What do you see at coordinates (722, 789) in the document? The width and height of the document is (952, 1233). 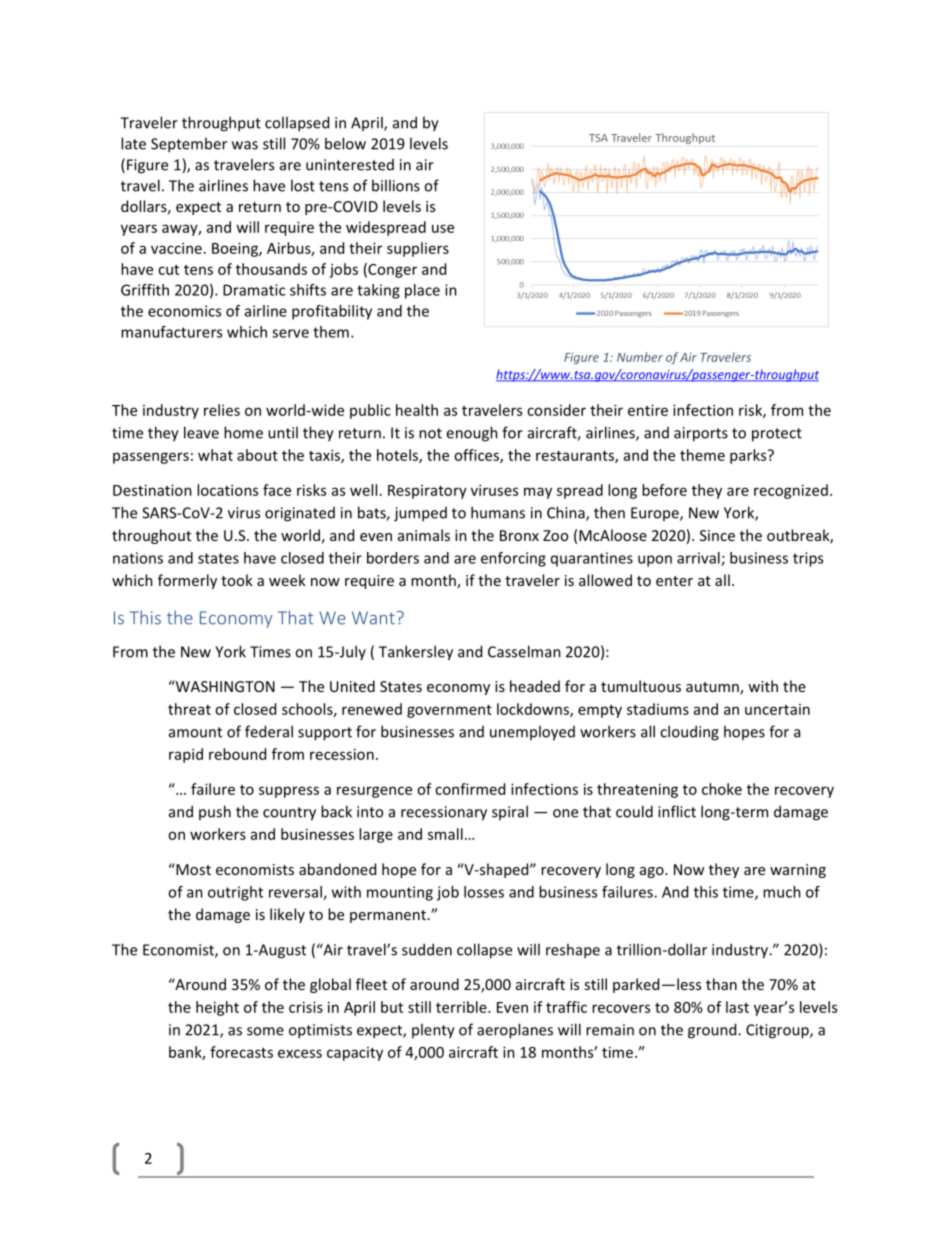 I see `choke` at bounding box center [722, 789].
